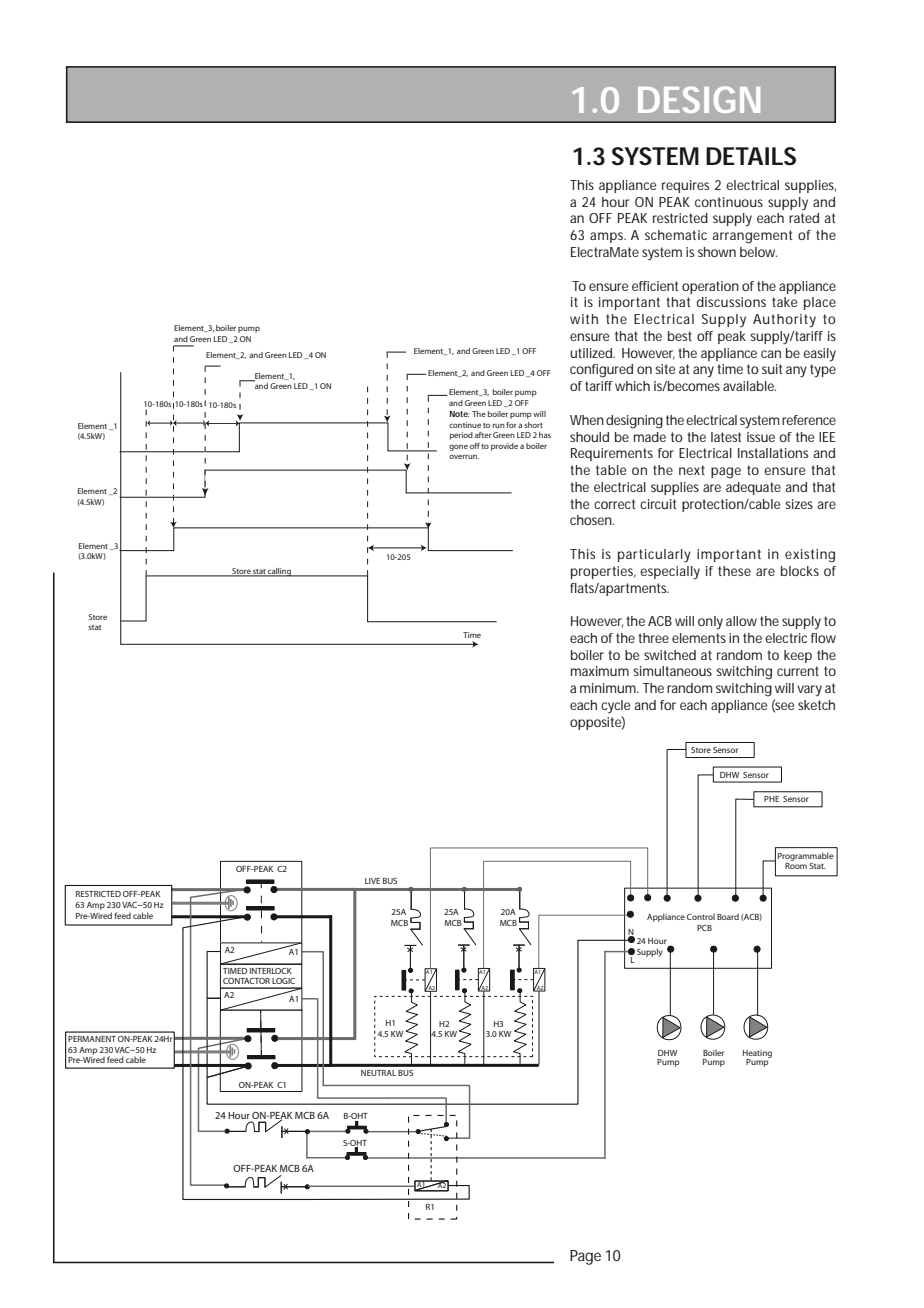 Image resolution: width=924 pixels, height=1308 pixels. Describe the element at coordinates (749, 386) in the screenshot. I see `available` at that location.
